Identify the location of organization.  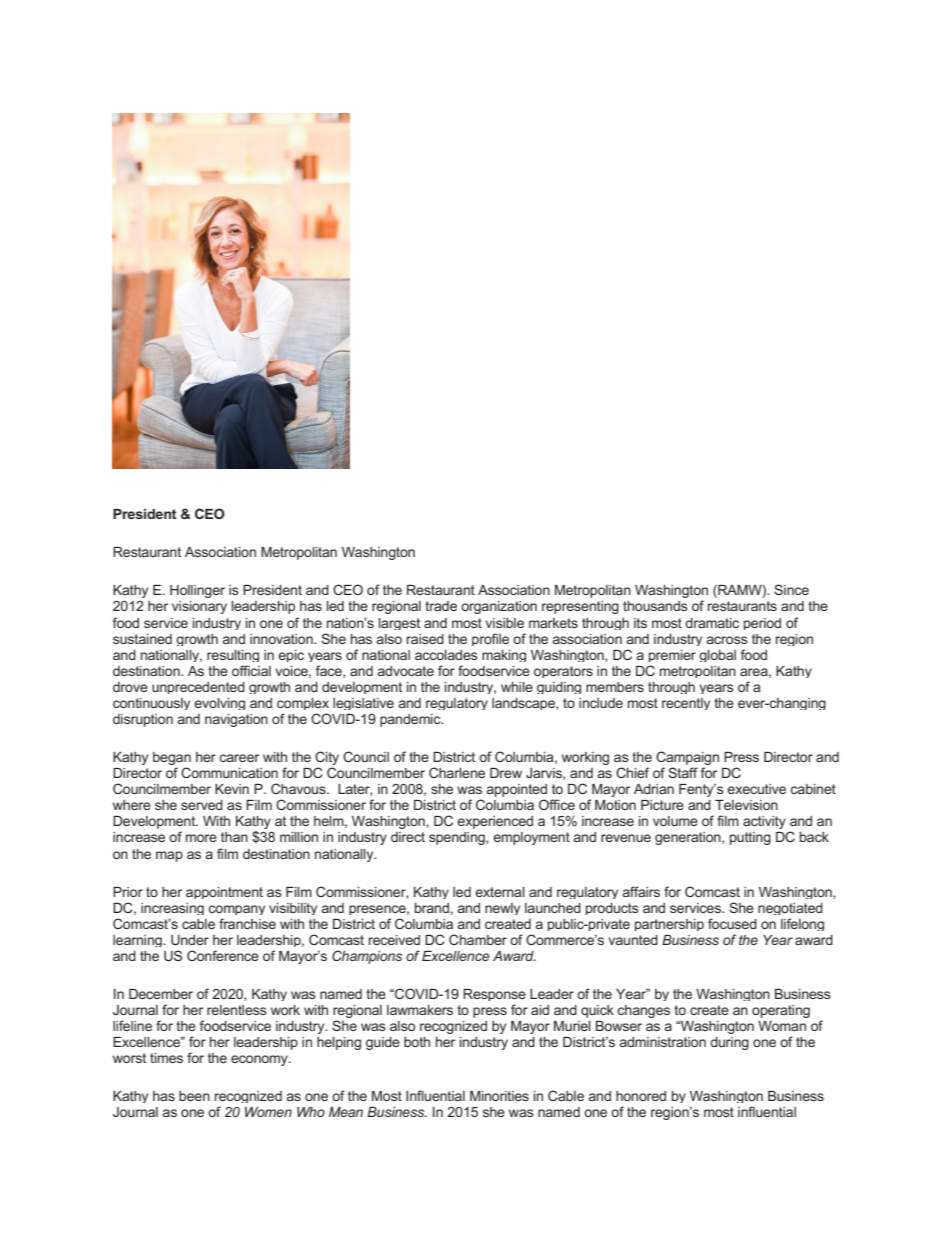
(499, 607).
